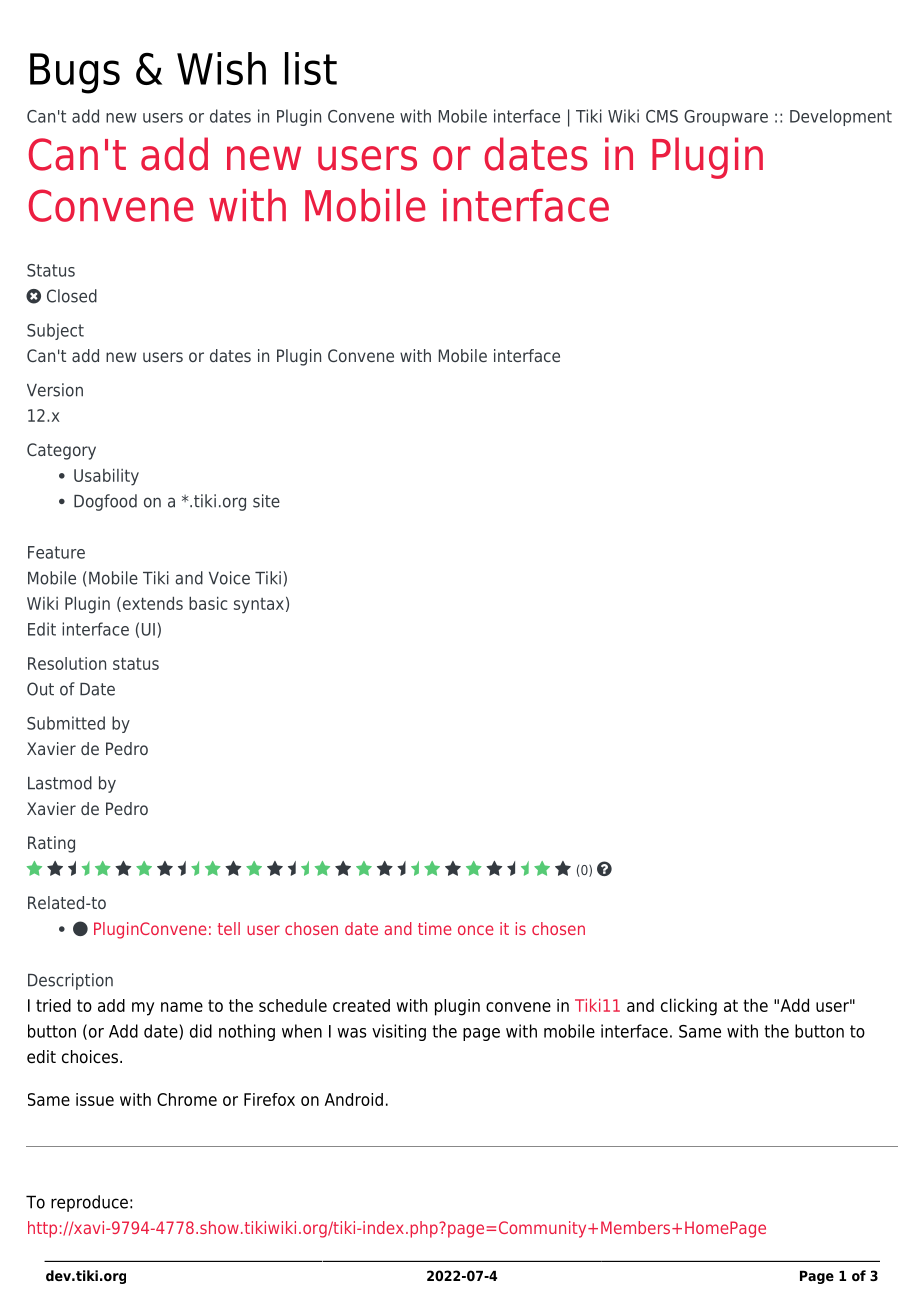 The height and width of the screenshot is (1308, 924). Describe the element at coordinates (55, 390) in the screenshot. I see `Version` at that location.
